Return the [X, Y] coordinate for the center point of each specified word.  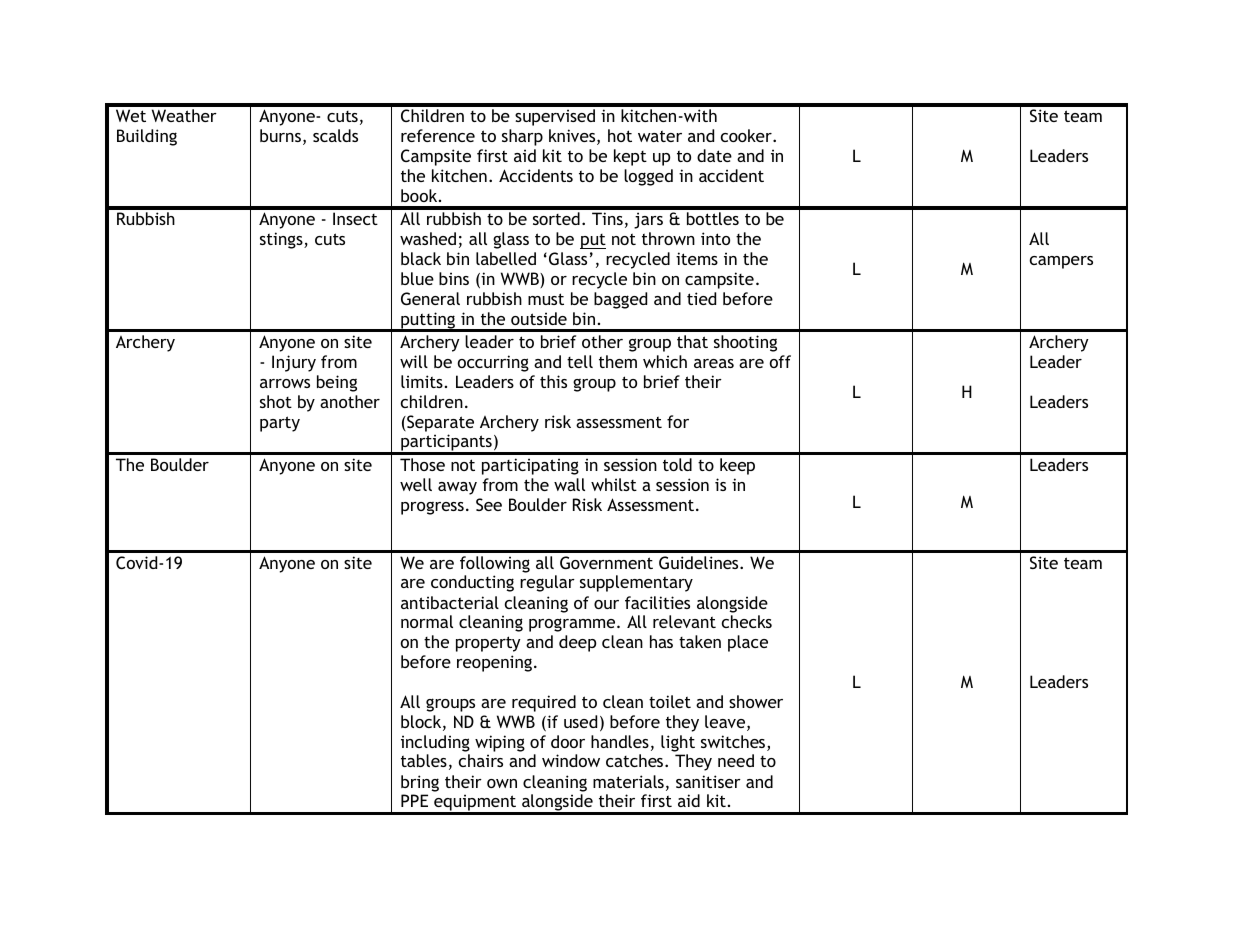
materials [628, 781]
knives [573, 137]
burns [280, 135]
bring [420, 783]
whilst [614, 484]
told [677, 464]
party [280, 424]
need [736, 760]
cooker [747, 135]
